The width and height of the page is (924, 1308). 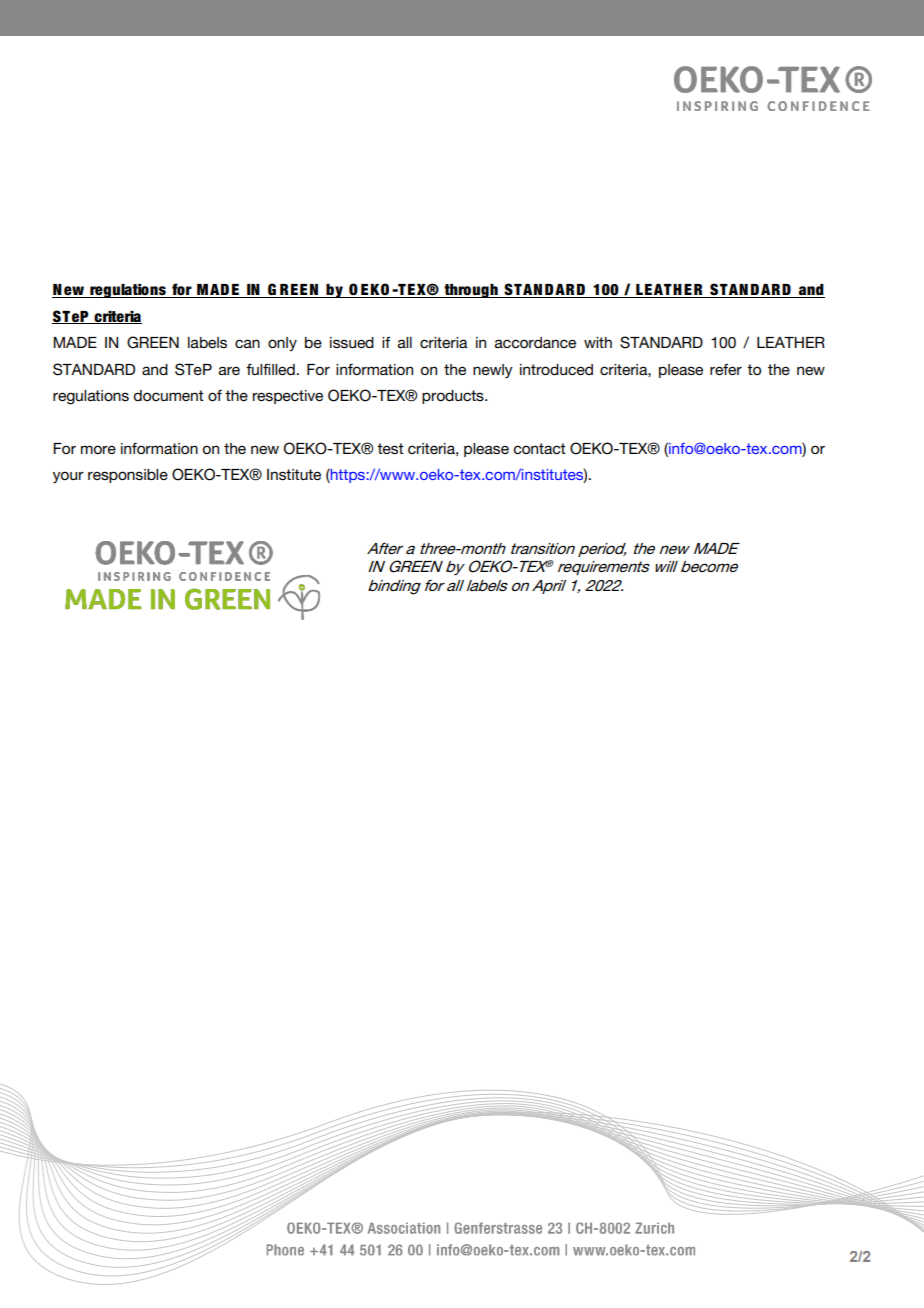 I want to click on can, so click(x=247, y=343).
